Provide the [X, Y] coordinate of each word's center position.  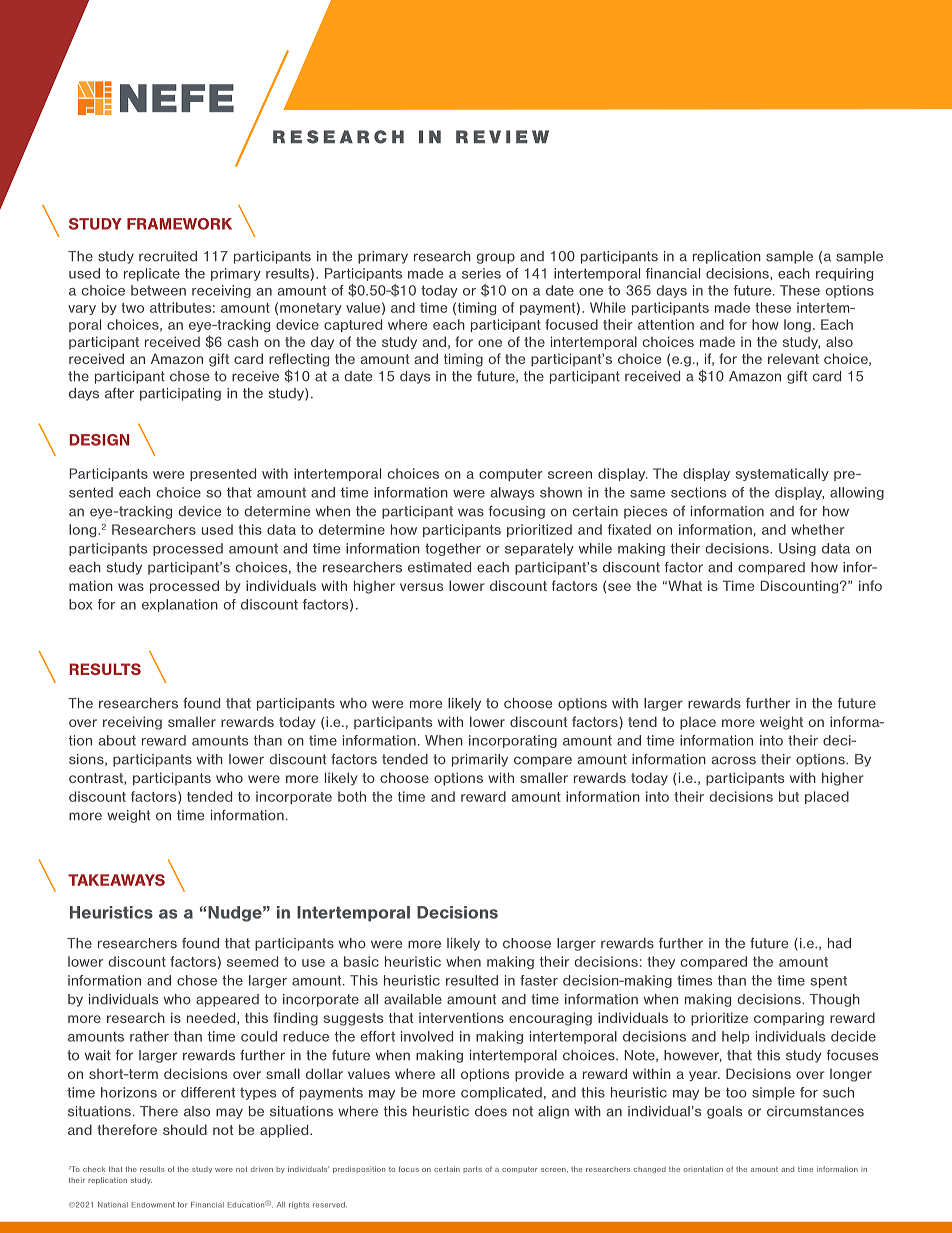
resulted [472, 980]
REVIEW [502, 136]
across [734, 760]
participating [180, 394]
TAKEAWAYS [116, 880]
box [81, 604]
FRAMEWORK [179, 224]
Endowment [153, 1205]
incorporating [513, 741]
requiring [844, 274]
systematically [782, 474]
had [839, 943]
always [512, 493]
